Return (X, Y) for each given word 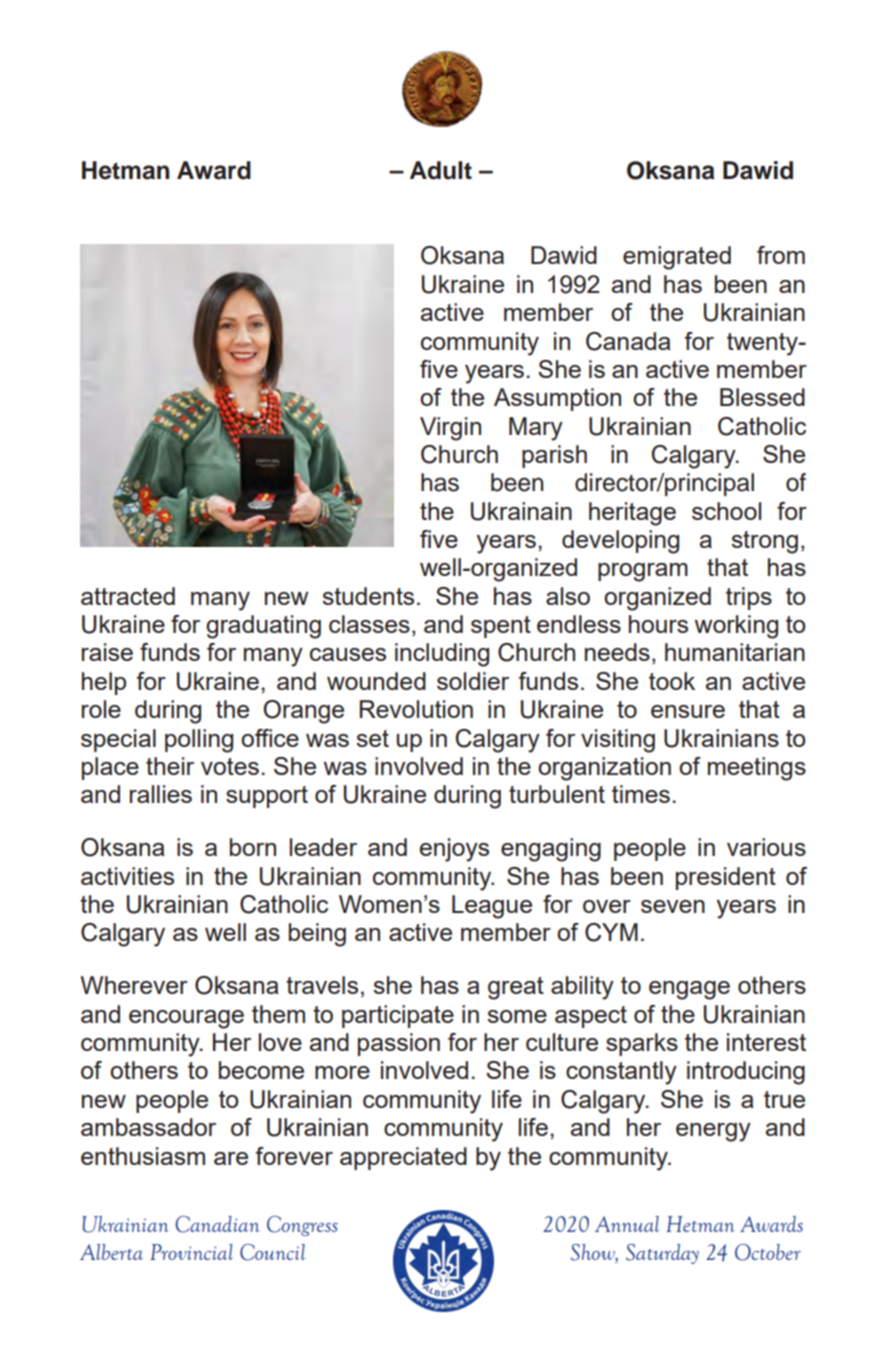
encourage (186, 1019)
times (641, 794)
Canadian (217, 1224)
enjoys (454, 850)
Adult (441, 170)
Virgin (450, 429)
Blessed (762, 397)
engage (689, 990)
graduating (263, 627)
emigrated (677, 258)
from (781, 255)
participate (398, 1016)
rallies (161, 794)
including (442, 655)
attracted (128, 596)
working (736, 627)
